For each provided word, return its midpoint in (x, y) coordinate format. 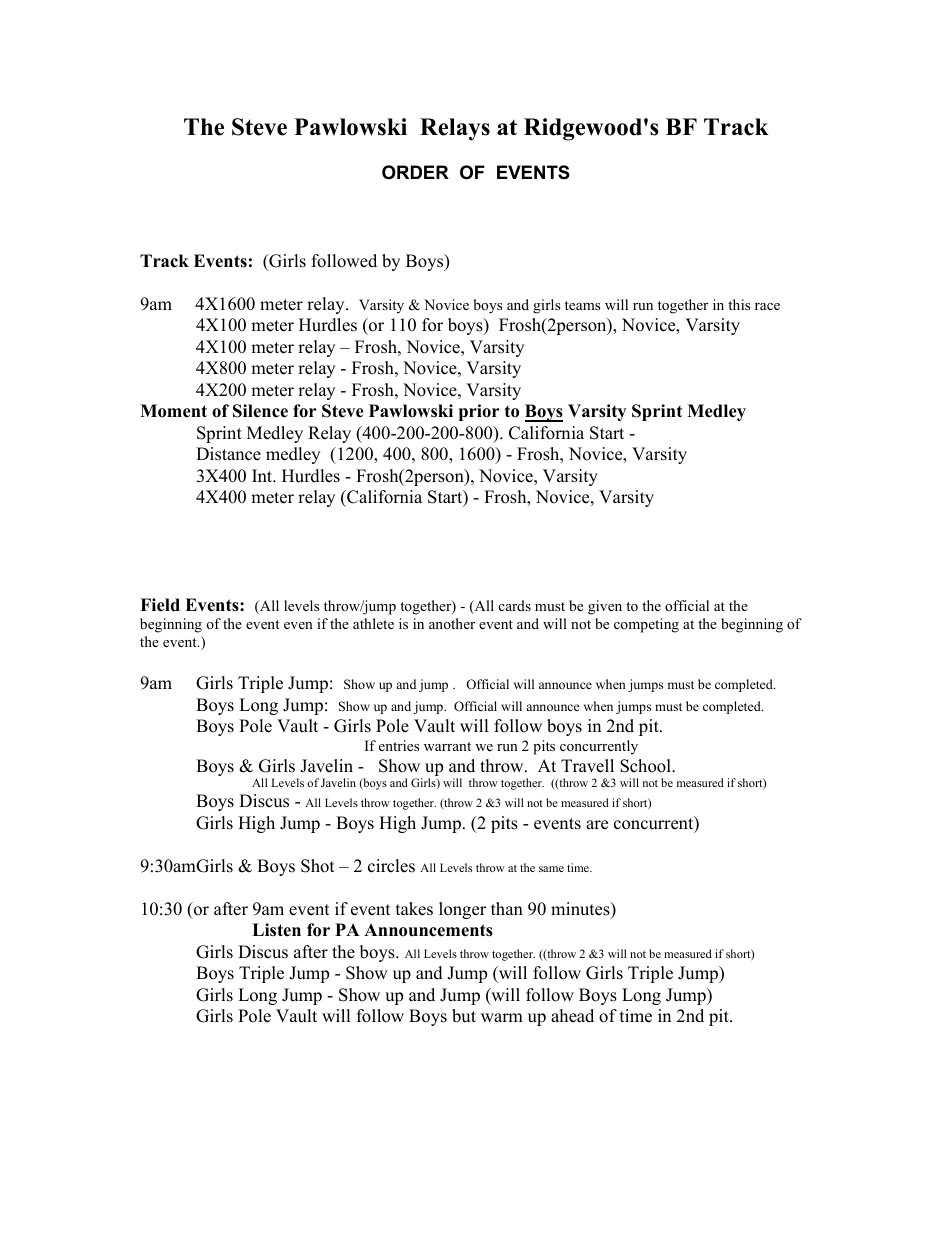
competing (646, 625)
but (464, 1016)
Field (160, 605)
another (452, 623)
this (739, 304)
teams (582, 305)
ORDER (415, 172)
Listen (276, 930)
